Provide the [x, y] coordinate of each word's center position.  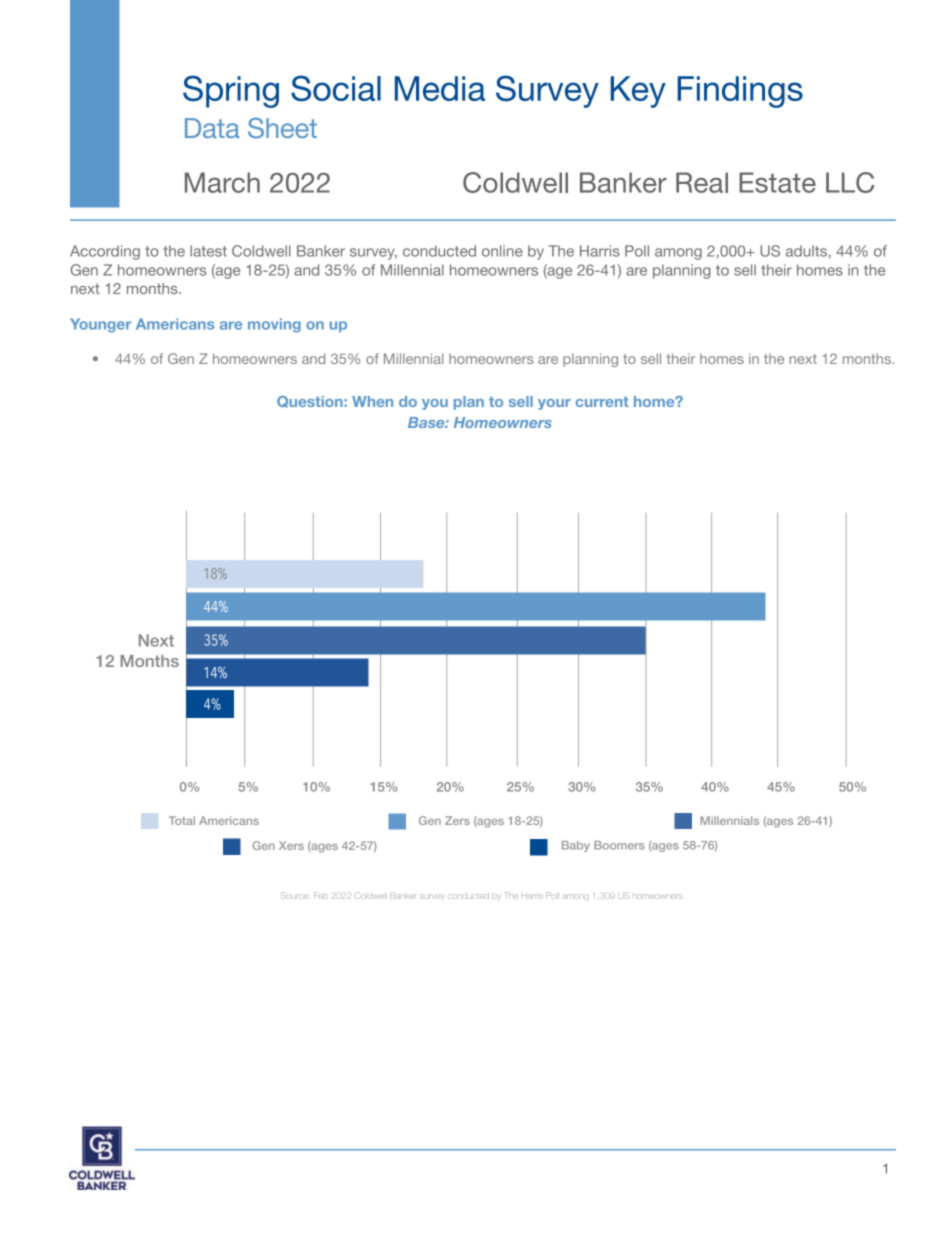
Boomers [619, 845]
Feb [321, 895]
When [372, 401]
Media [440, 88]
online [502, 251]
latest [208, 251]
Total [182, 820]
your [554, 404]
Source [295, 895]
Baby [576, 846]
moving [274, 325]
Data [212, 128]
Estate [777, 182]
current [602, 401]
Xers [291, 845]
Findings [740, 92]
